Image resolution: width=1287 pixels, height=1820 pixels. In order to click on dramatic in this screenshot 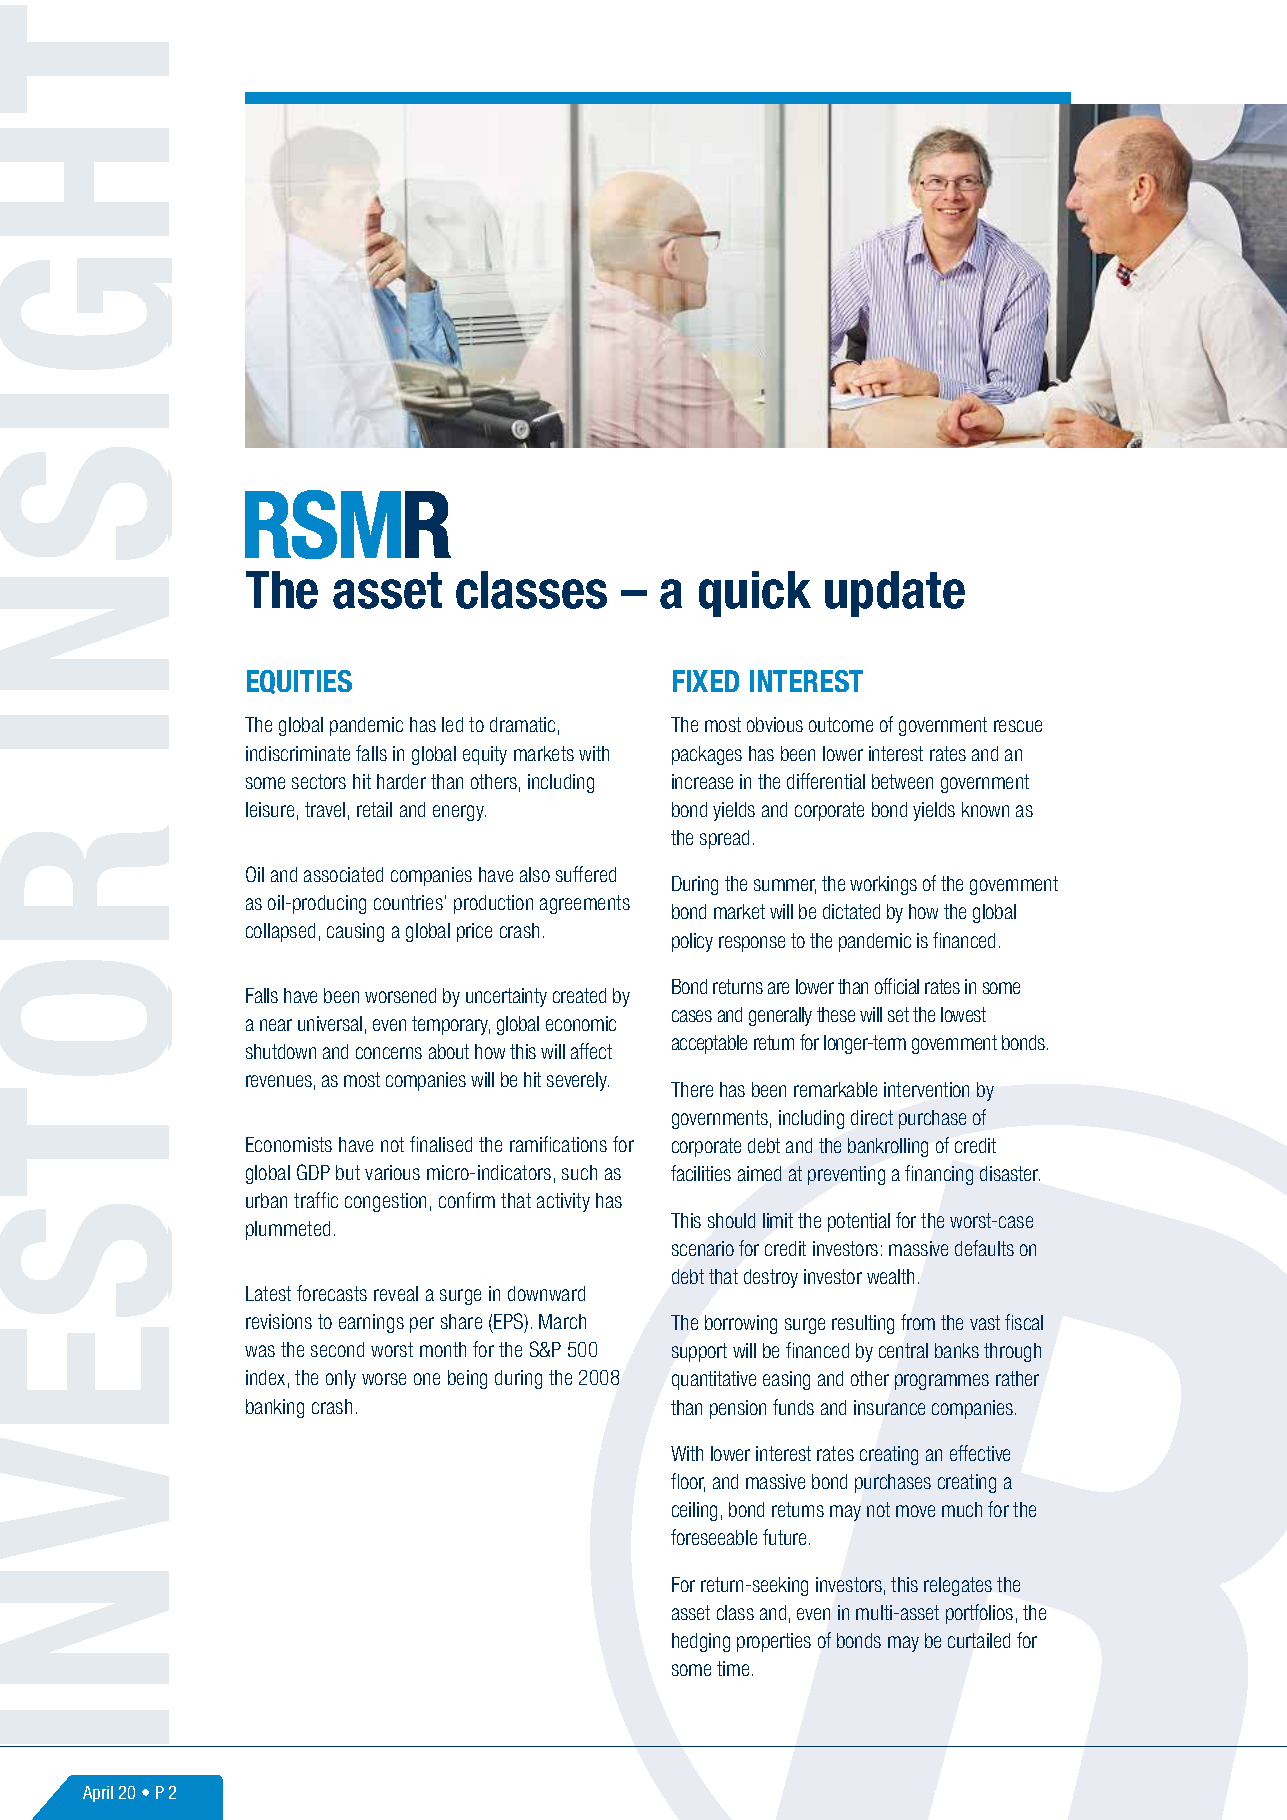, I will do `click(522, 724)`.
